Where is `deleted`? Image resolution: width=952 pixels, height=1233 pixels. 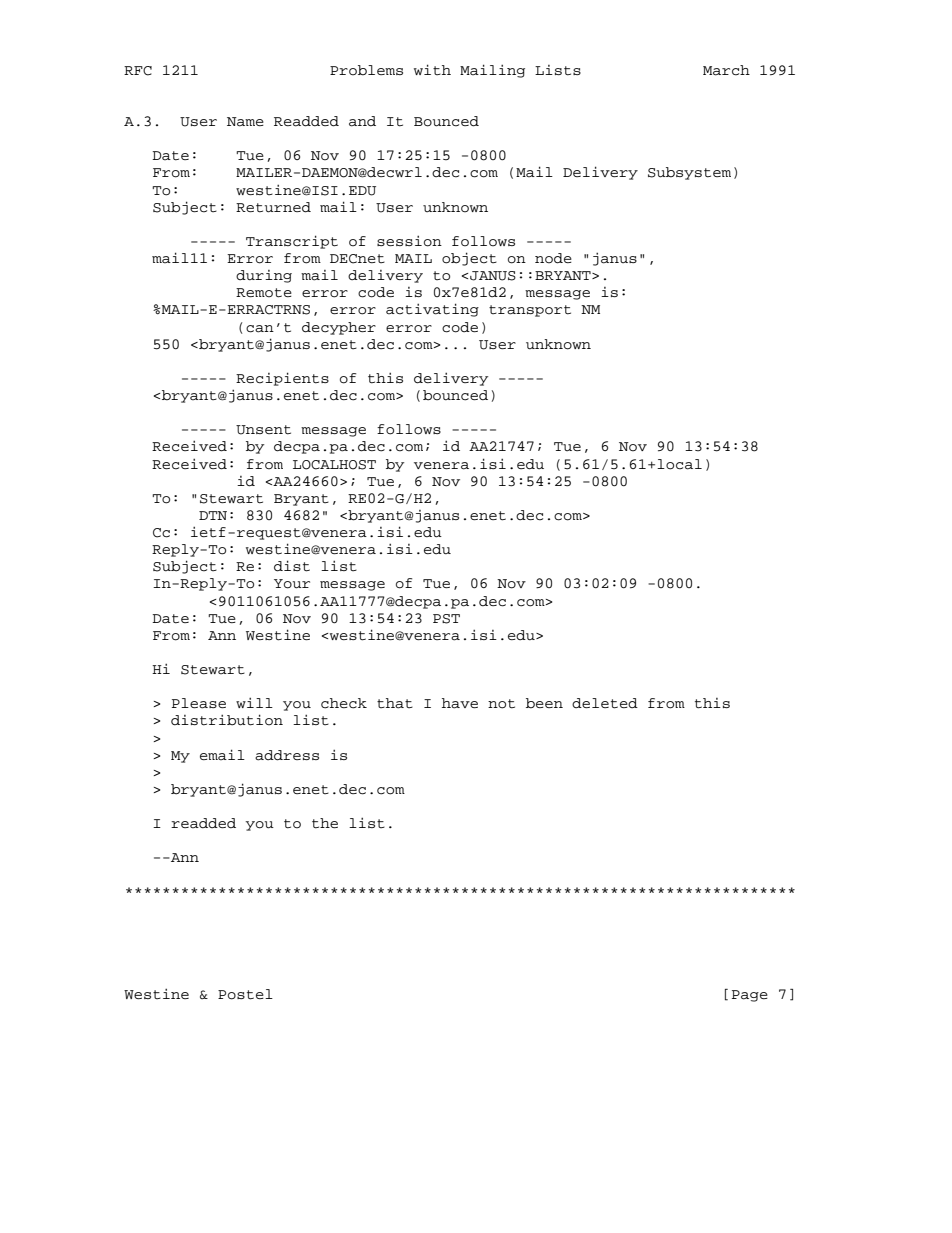 deleted is located at coordinates (605, 703).
